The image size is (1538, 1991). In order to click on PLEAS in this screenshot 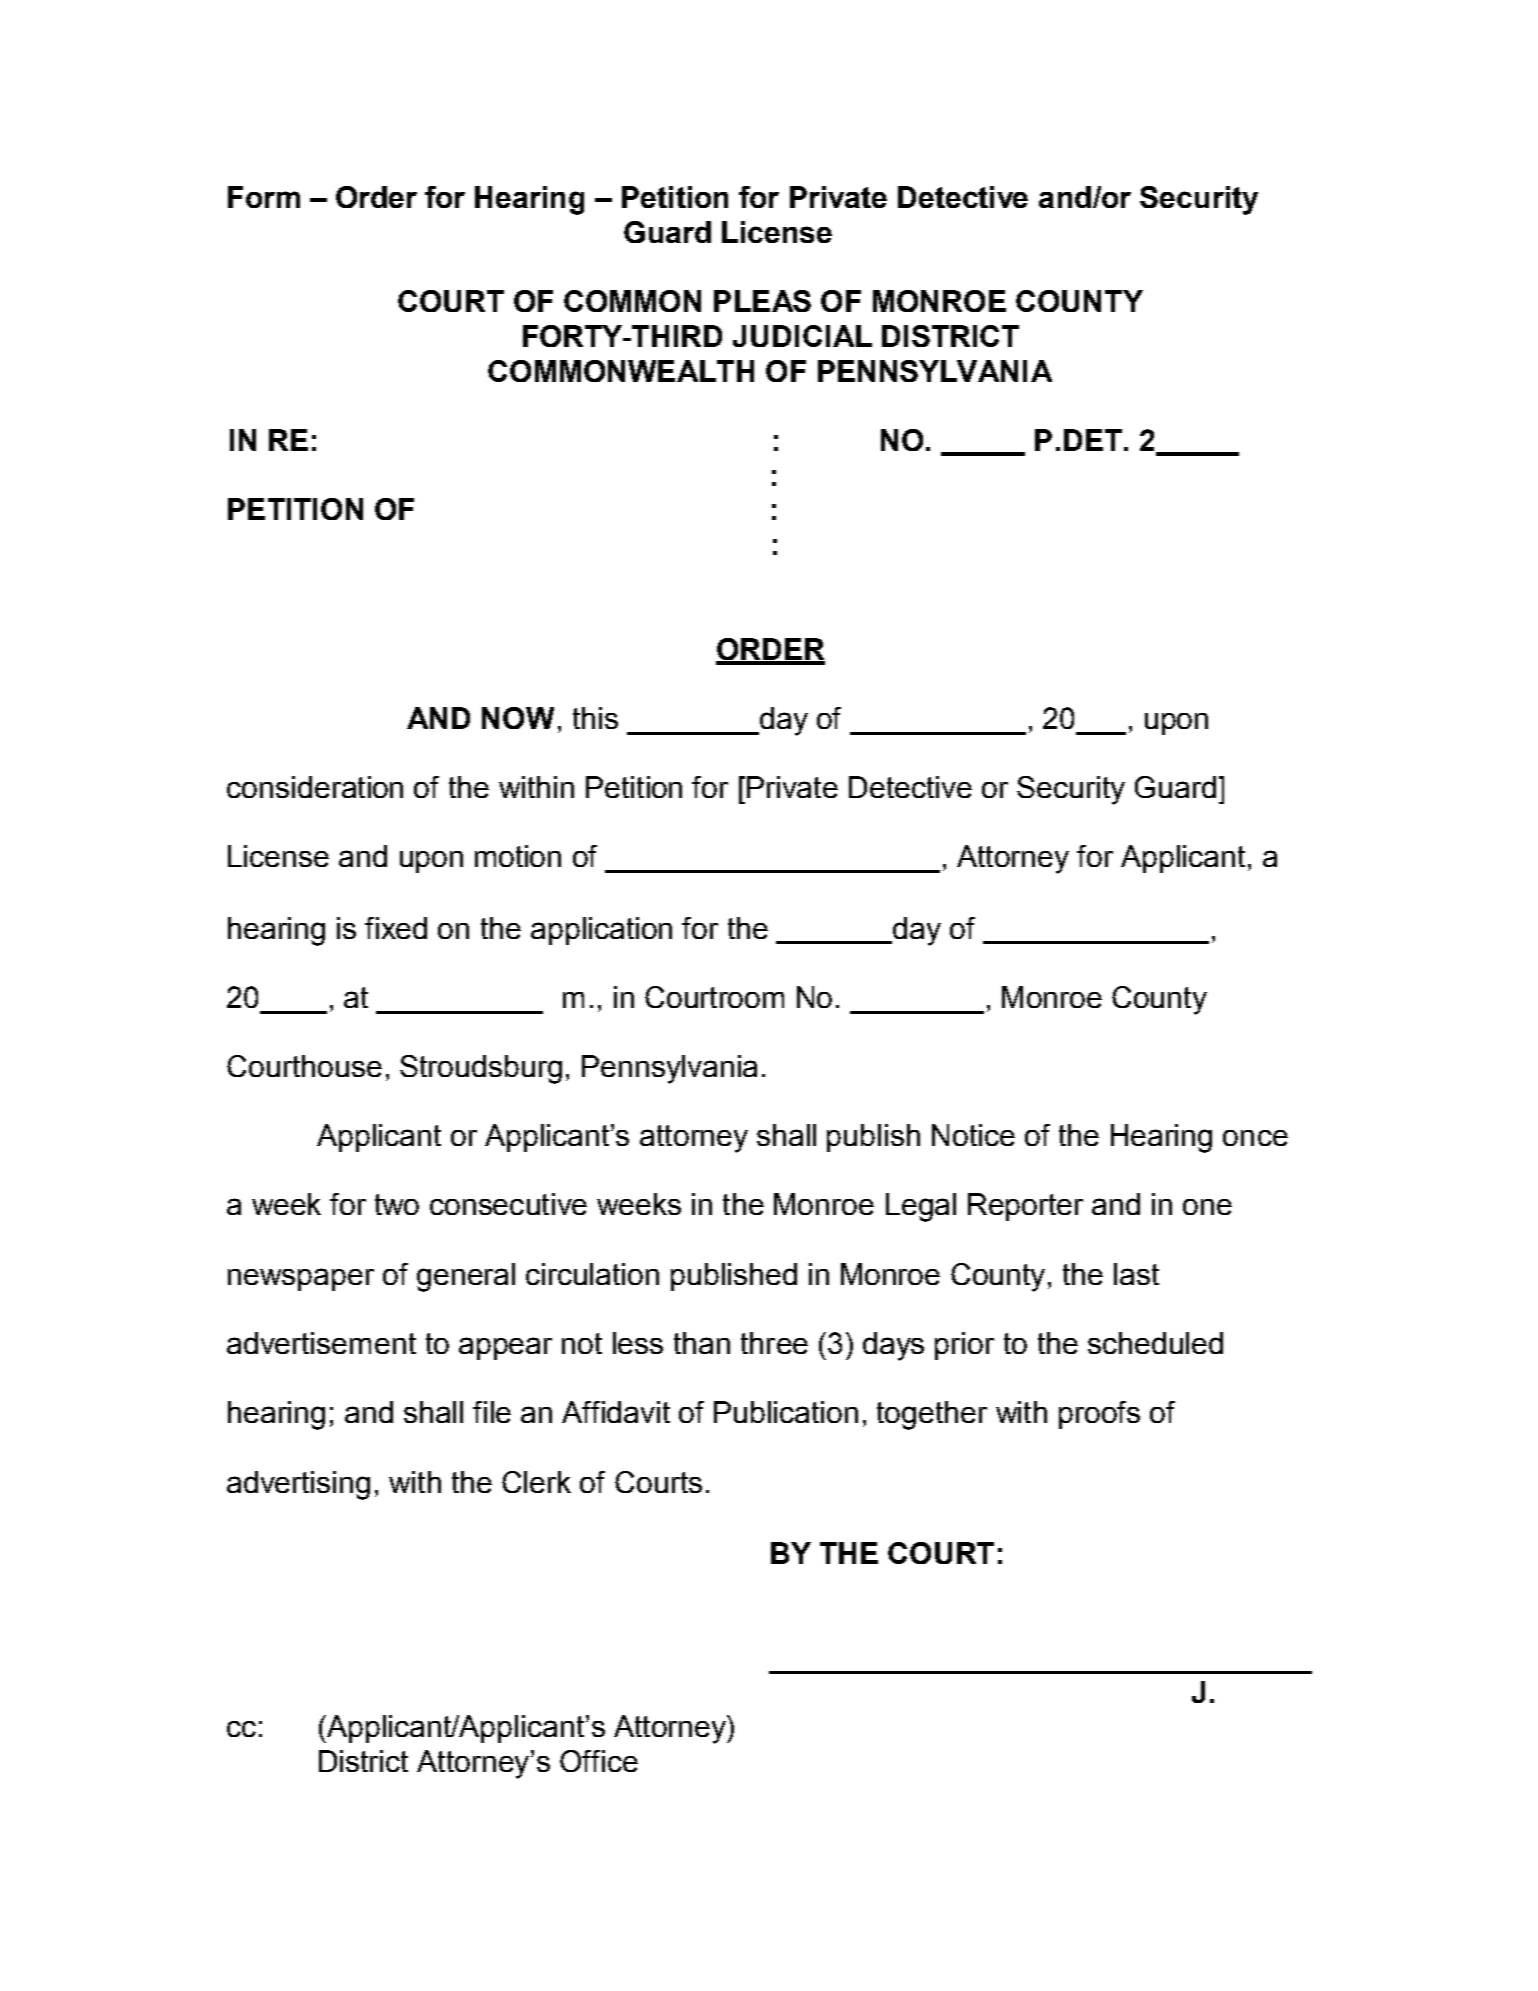, I will do `click(762, 301)`.
